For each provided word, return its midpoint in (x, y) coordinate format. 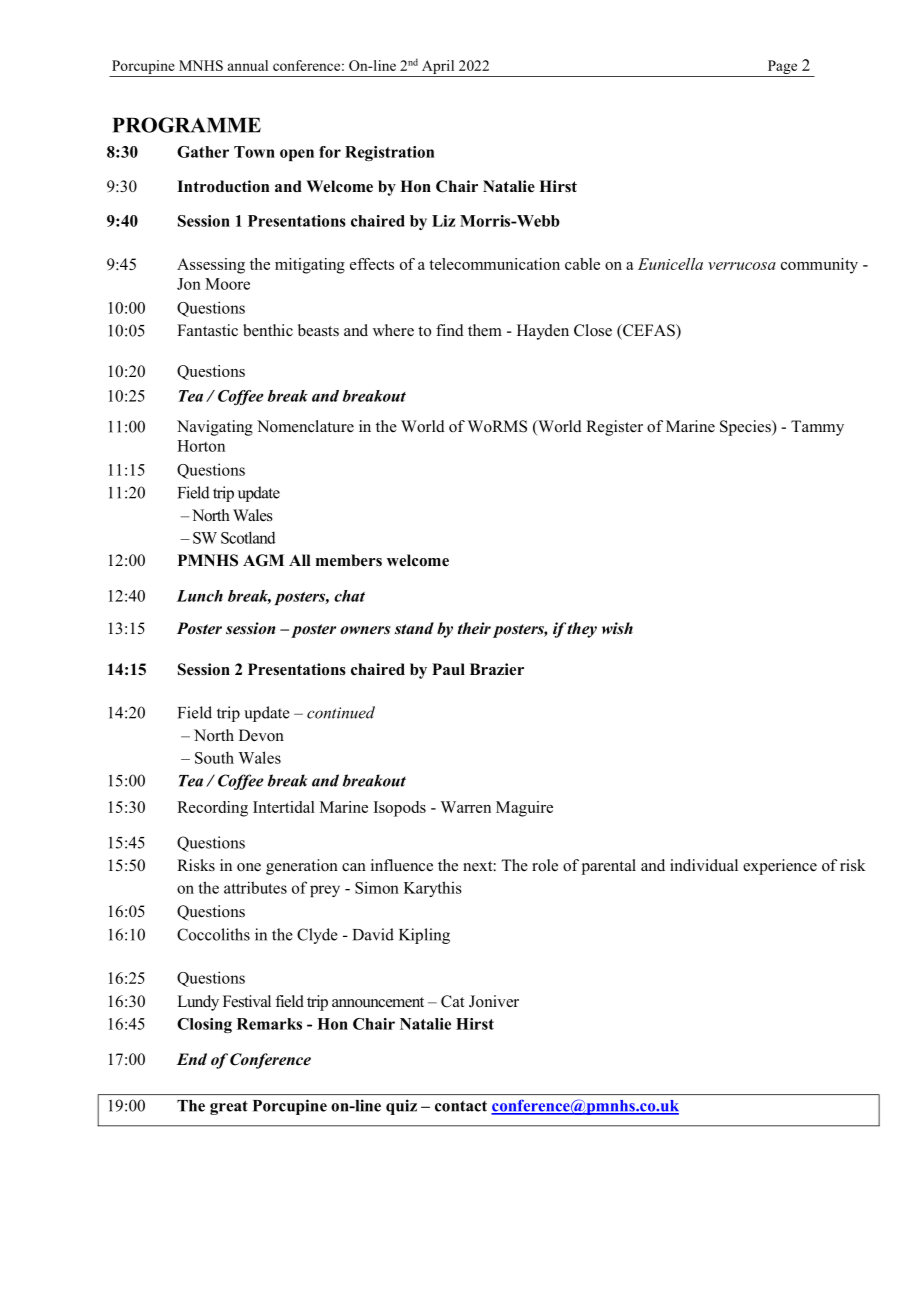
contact (461, 1106)
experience (780, 867)
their (474, 628)
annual (248, 65)
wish (617, 628)
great (229, 1107)
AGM (263, 560)
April (438, 68)
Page (782, 68)
